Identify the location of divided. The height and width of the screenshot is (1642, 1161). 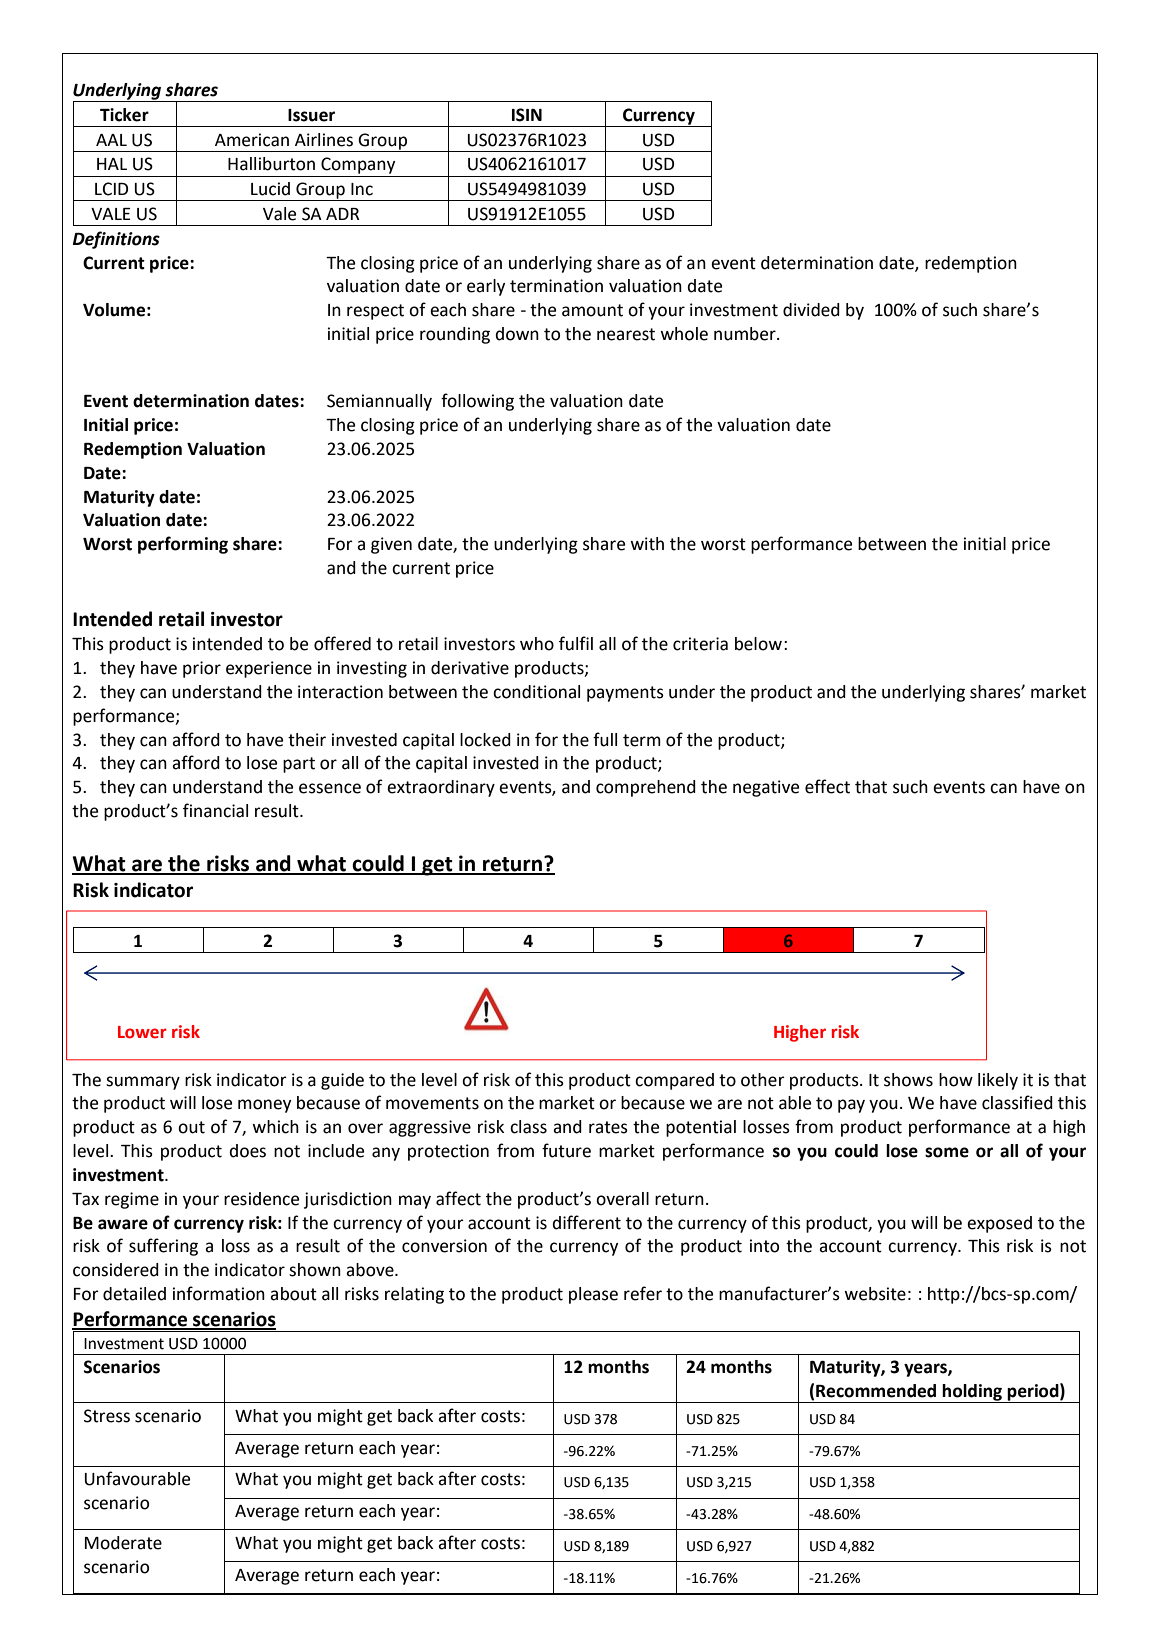
(811, 310).
